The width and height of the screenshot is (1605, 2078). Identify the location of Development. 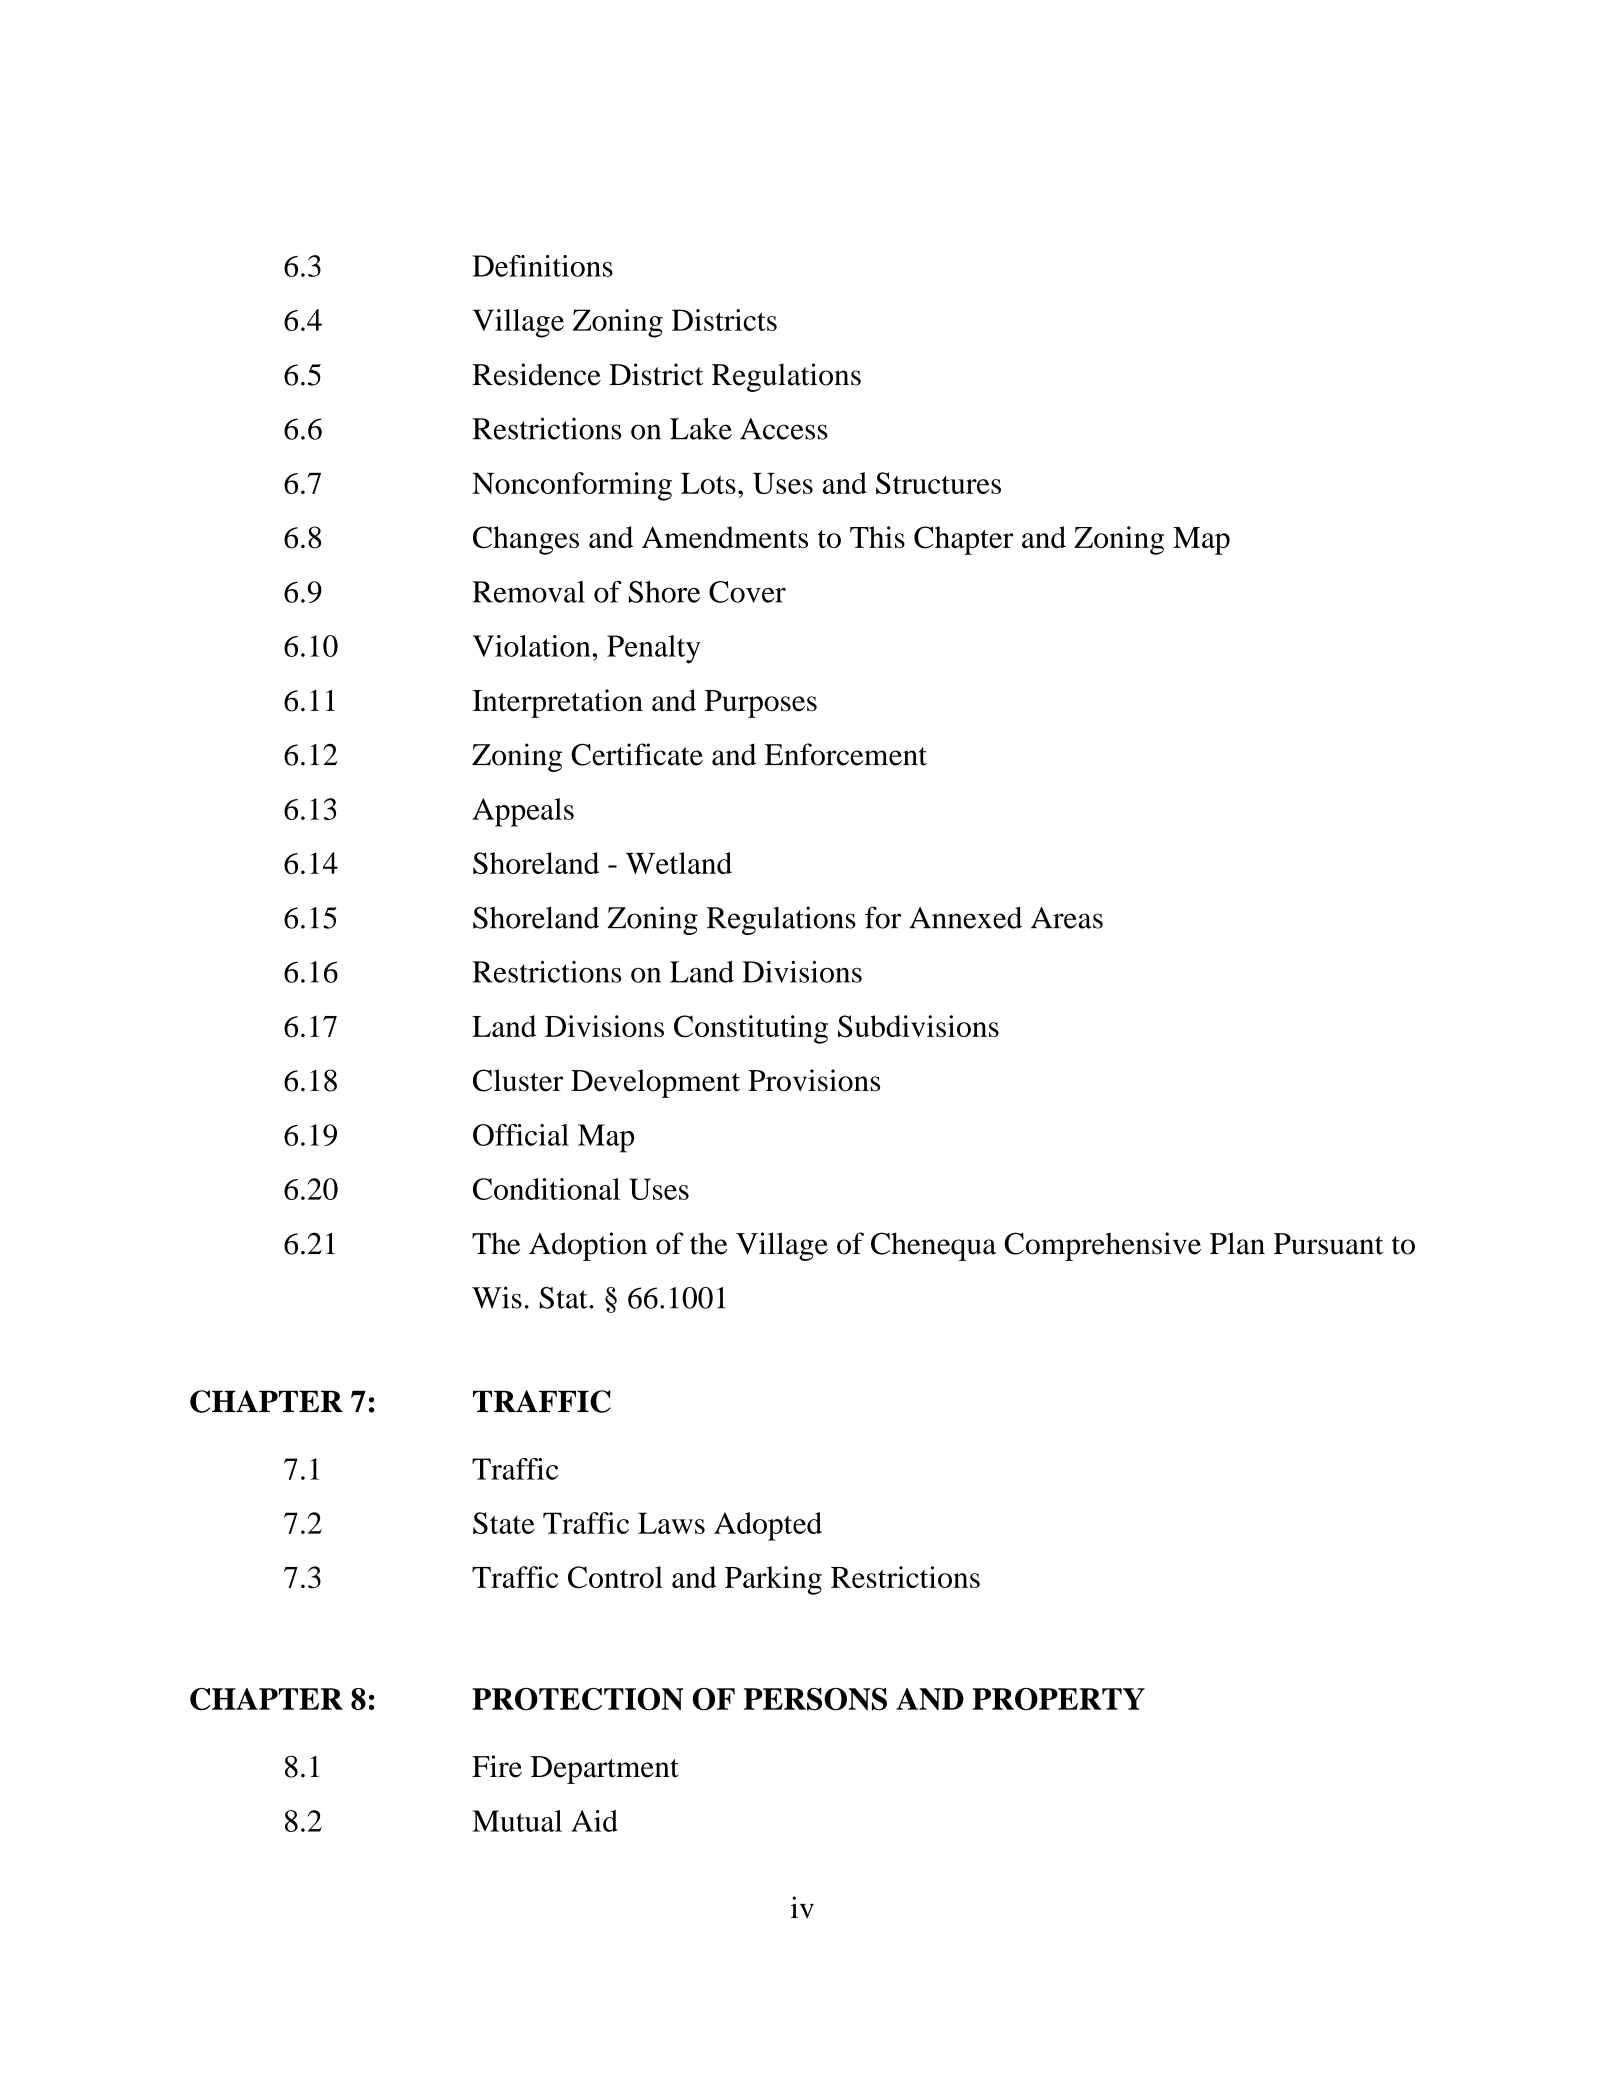
(655, 1083).
